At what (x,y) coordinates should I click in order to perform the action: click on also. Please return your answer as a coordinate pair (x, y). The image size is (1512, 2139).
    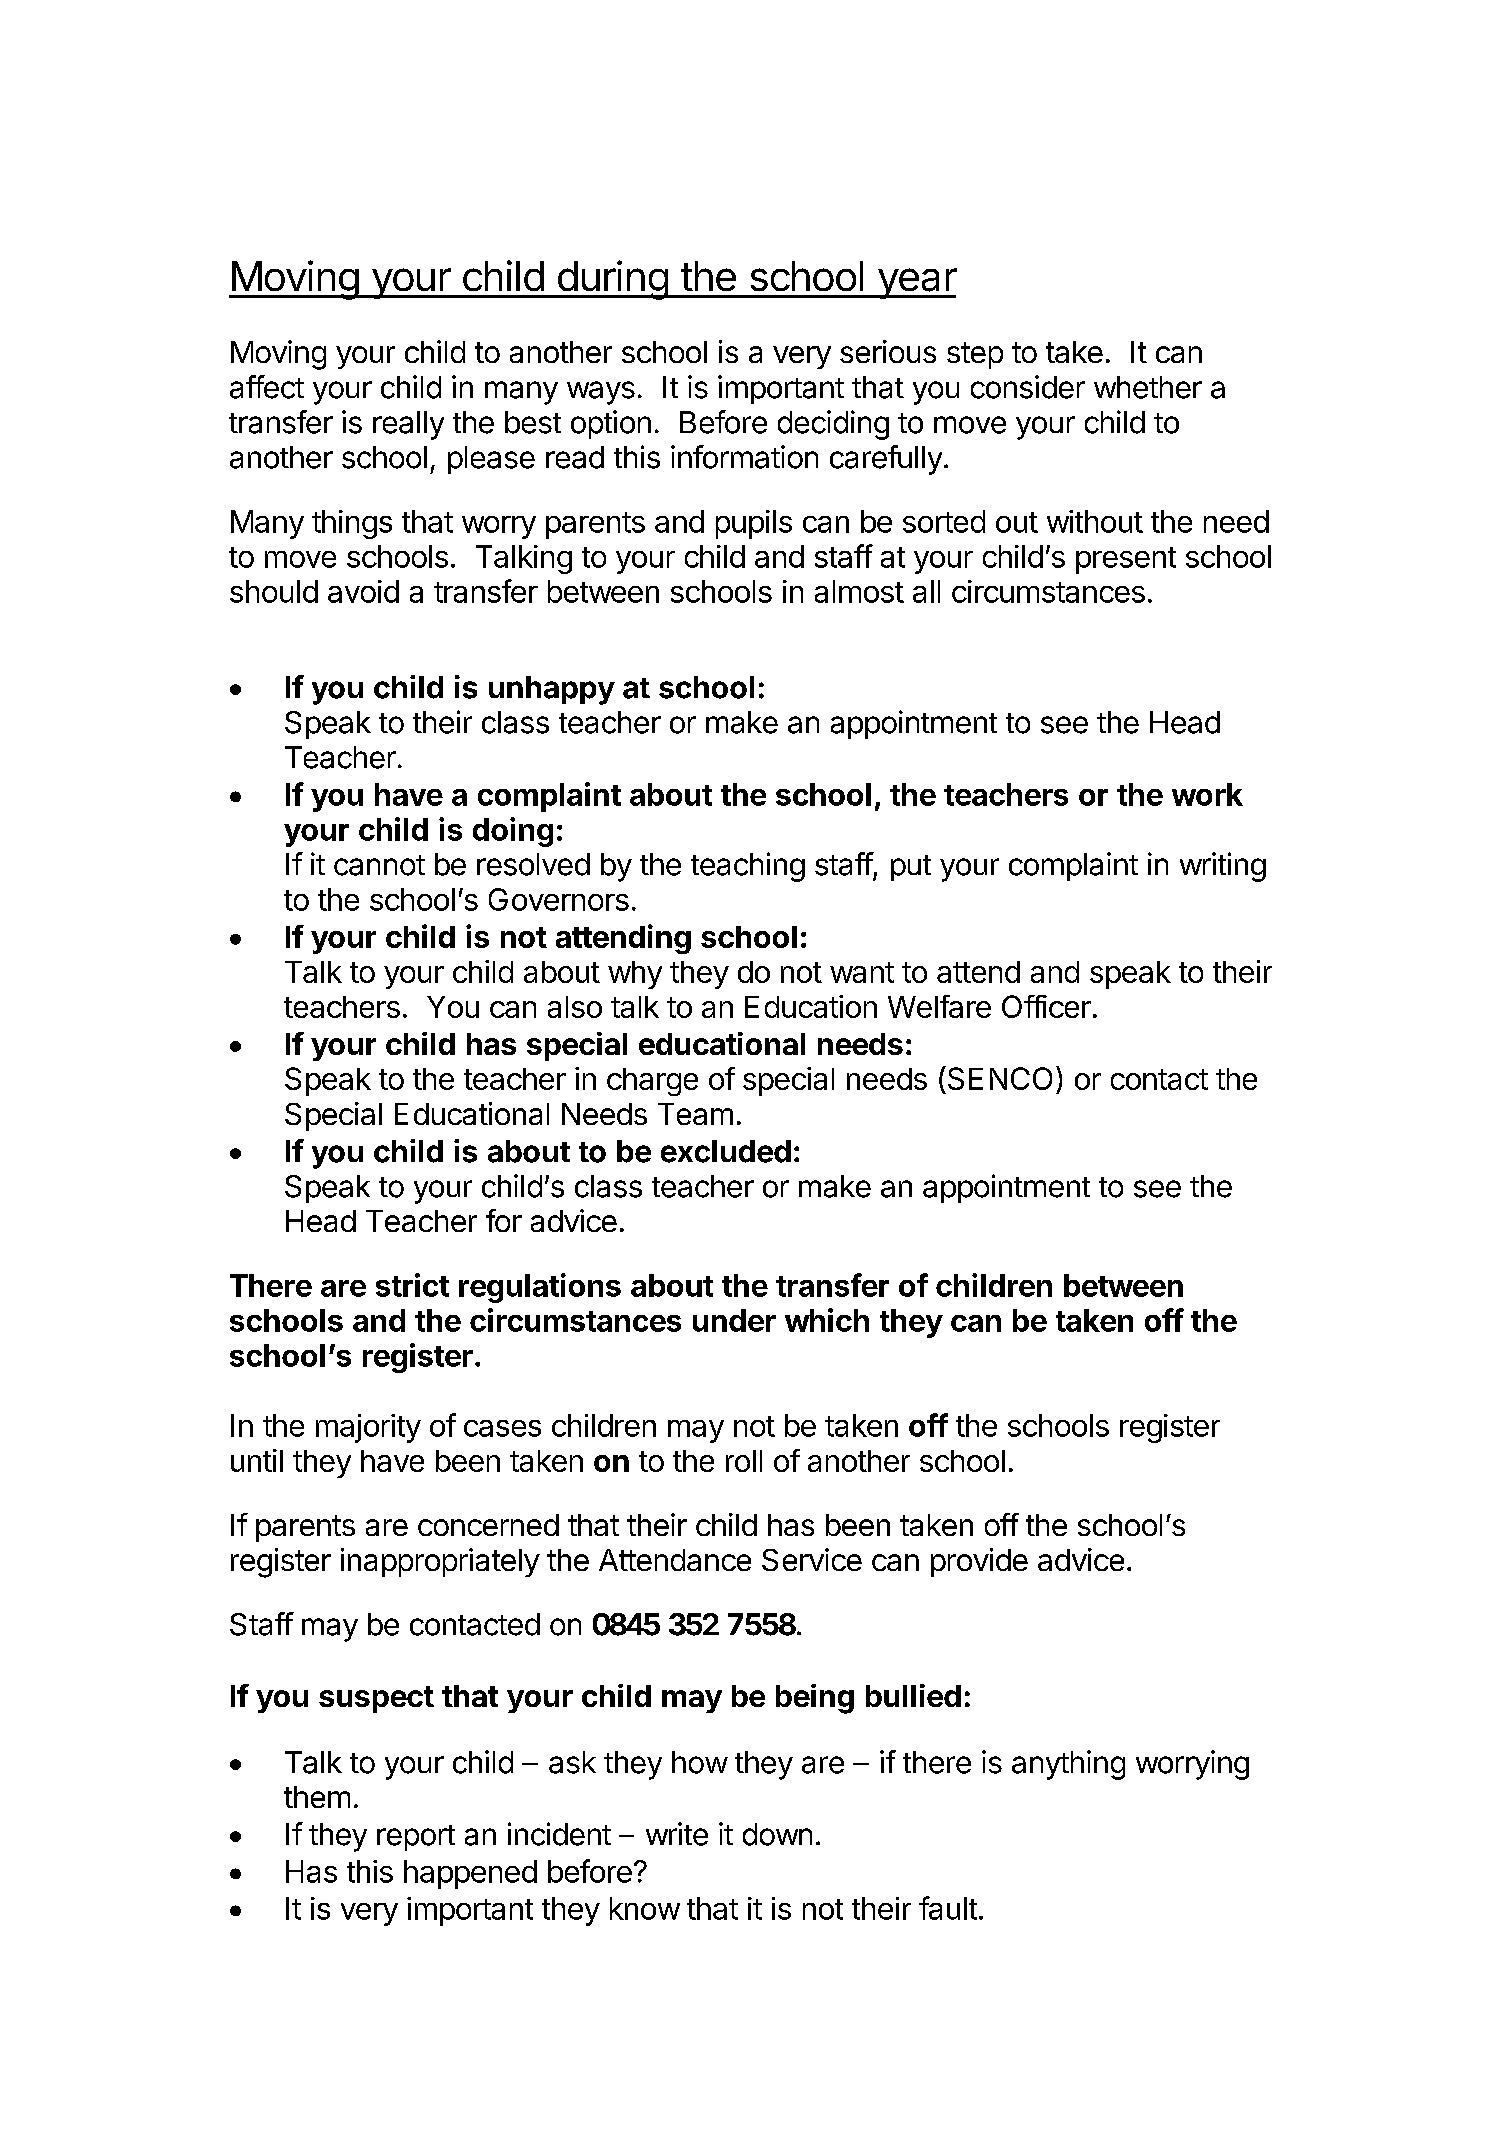
    Looking at the image, I should click on (575, 1007).
